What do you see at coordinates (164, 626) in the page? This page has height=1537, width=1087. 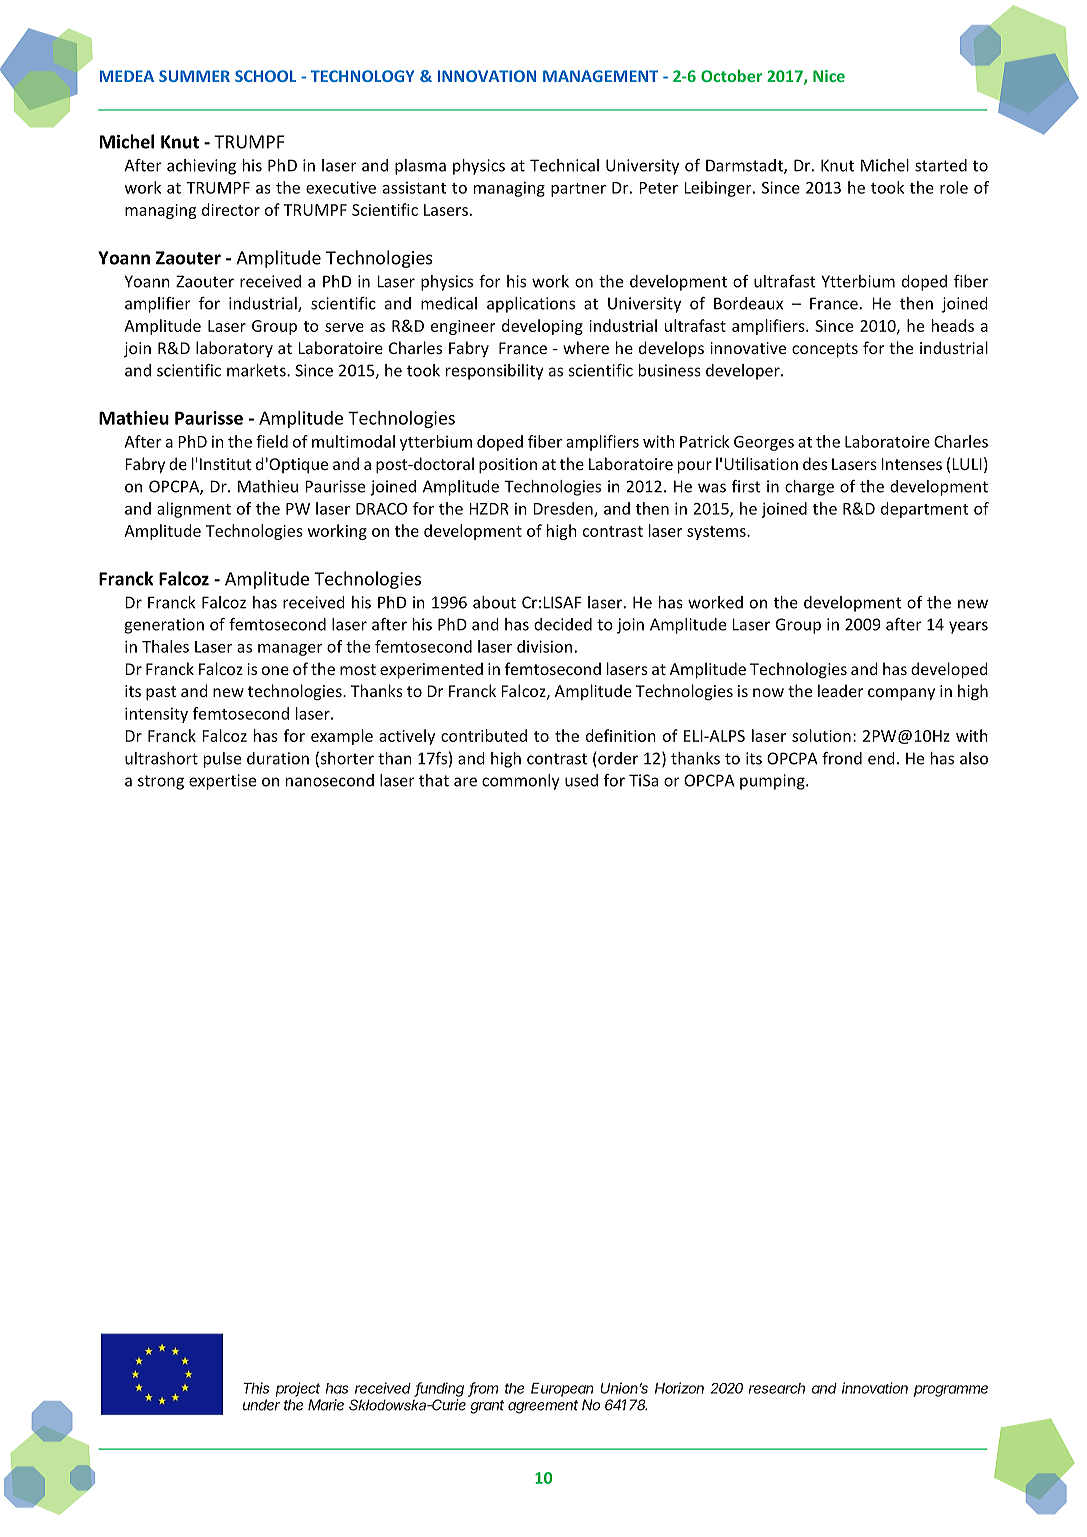 I see `generation` at bounding box center [164, 626].
